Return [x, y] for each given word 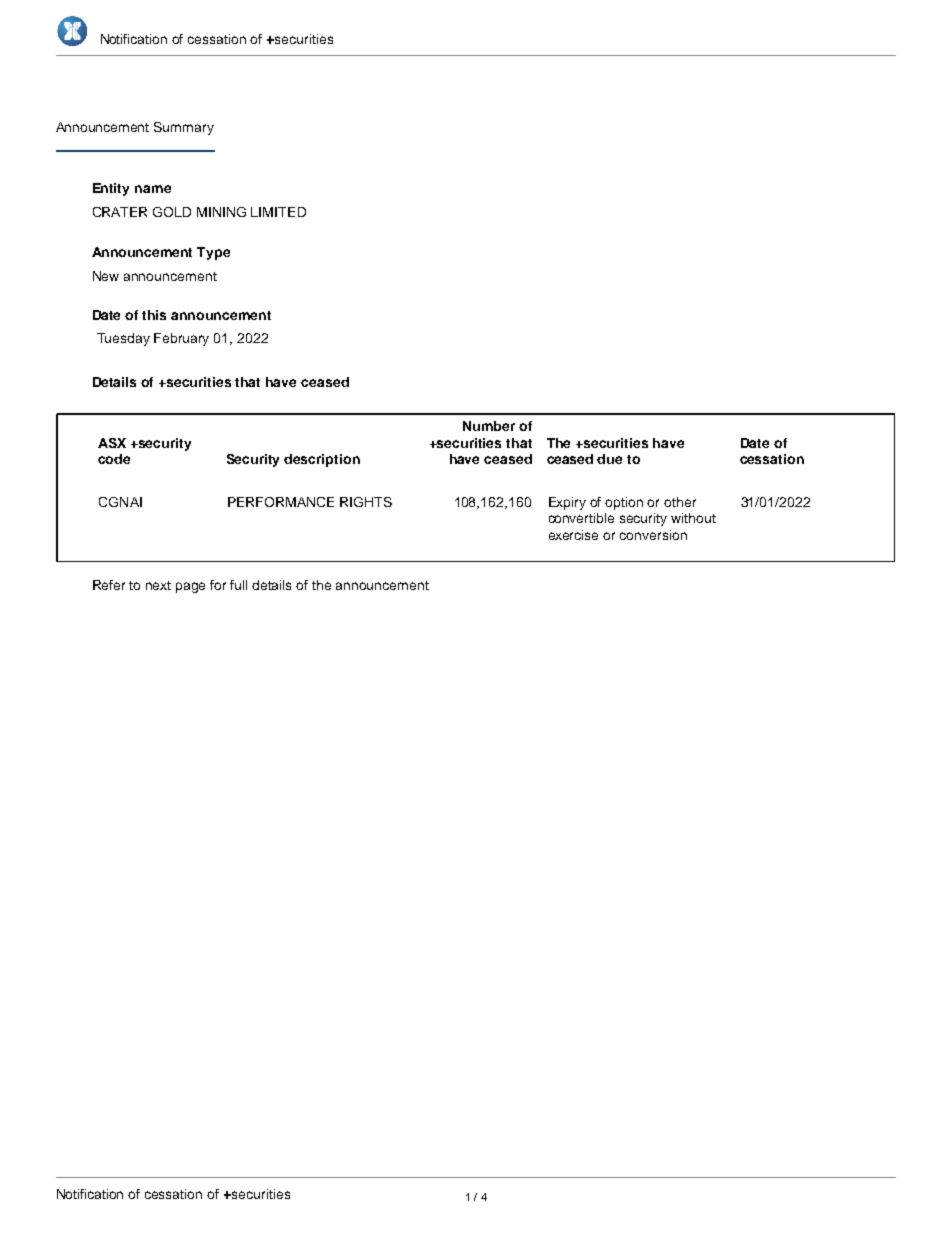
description [322, 460]
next [158, 585]
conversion [653, 535]
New [106, 276]
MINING [221, 212]
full [238, 585]
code [114, 459]
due [609, 459]
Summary [184, 128]
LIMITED [278, 212]
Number [489, 426]
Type [213, 253]
